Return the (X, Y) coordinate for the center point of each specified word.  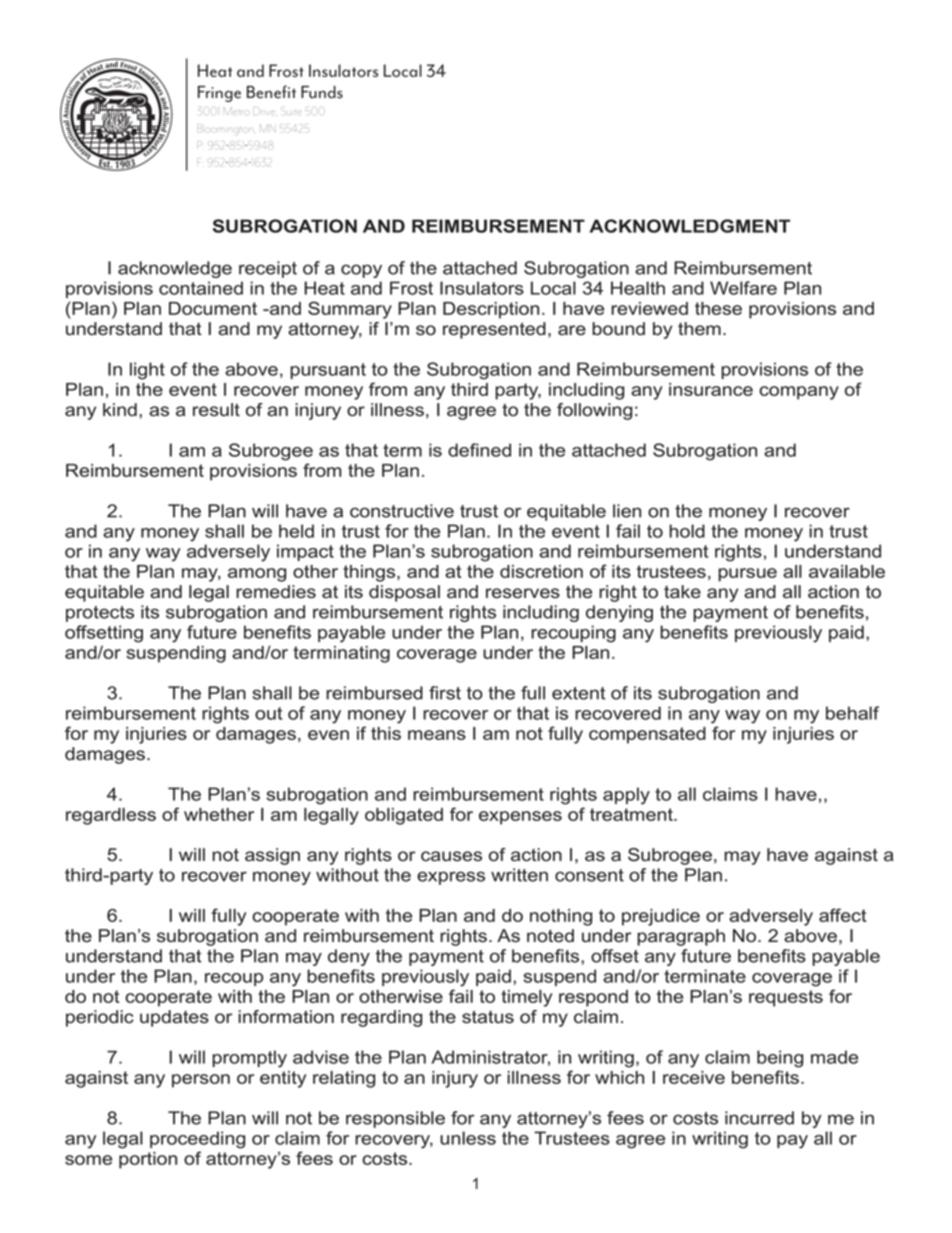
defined (479, 450)
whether (219, 814)
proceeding (197, 1140)
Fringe (219, 94)
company (799, 393)
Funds (322, 92)
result (216, 410)
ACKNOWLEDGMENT (690, 226)
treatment (632, 814)
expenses (520, 818)
